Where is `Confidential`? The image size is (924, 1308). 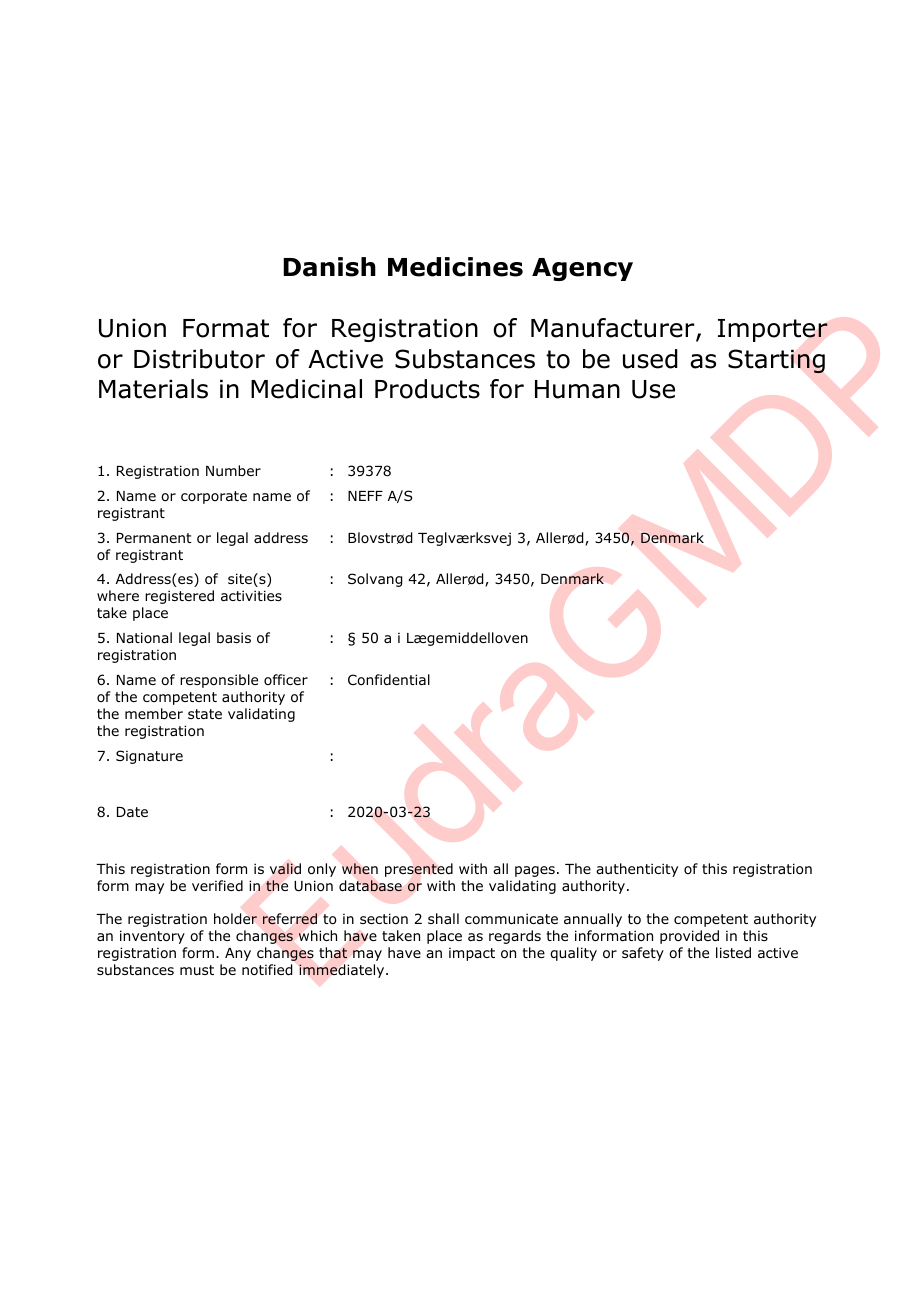 Confidential is located at coordinates (389, 679).
